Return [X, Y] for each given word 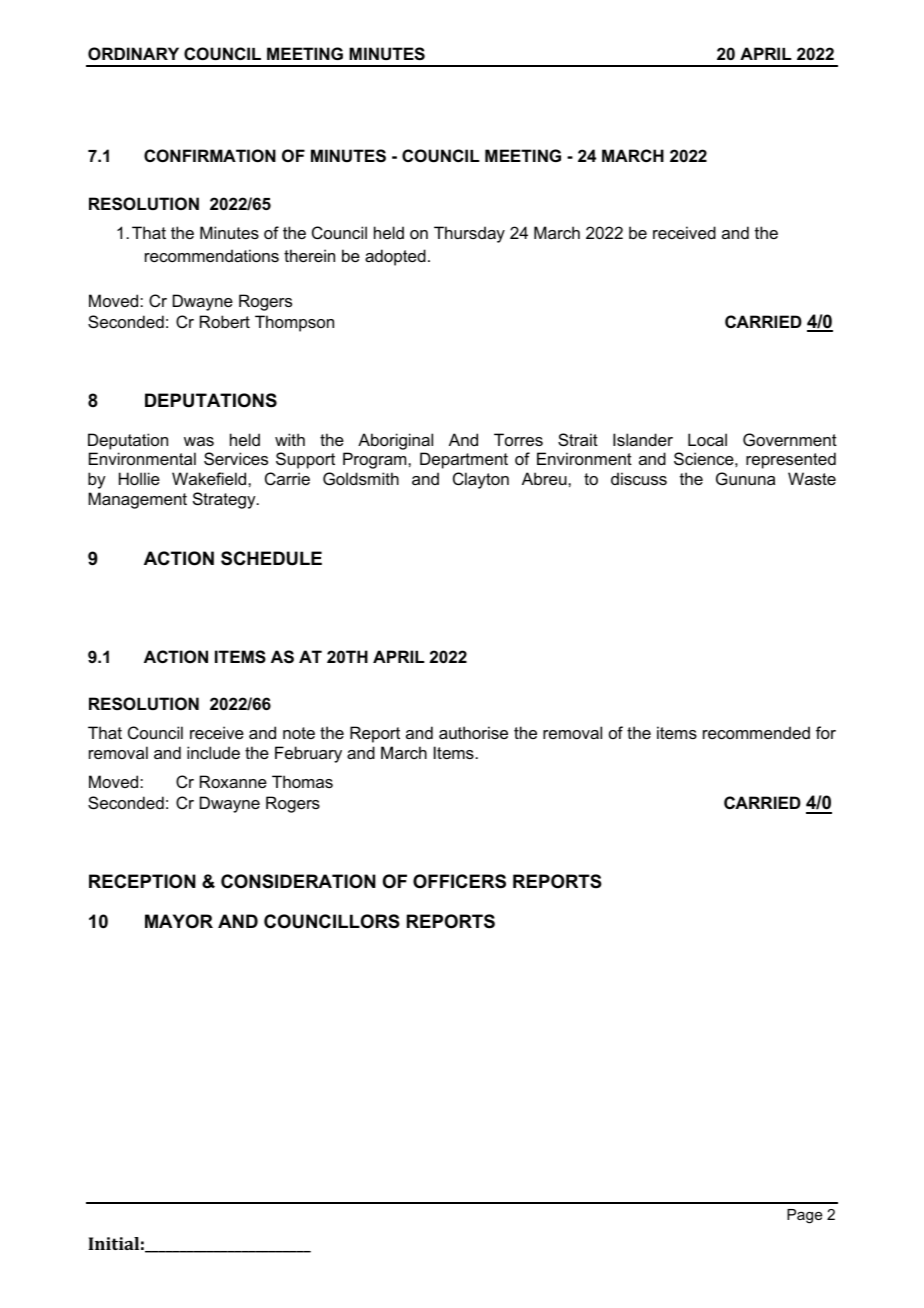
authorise [473, 732]
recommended [756, 732]
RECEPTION [142, 881]
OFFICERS [459, 881]
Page [804, 1216]
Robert [225, 321]
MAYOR [179, 921]
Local [707, 439]
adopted [395, 257]
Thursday [469, 234]
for [826, 732]
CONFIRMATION [210, 155]
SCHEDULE [271, 558]
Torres [518, 439]
